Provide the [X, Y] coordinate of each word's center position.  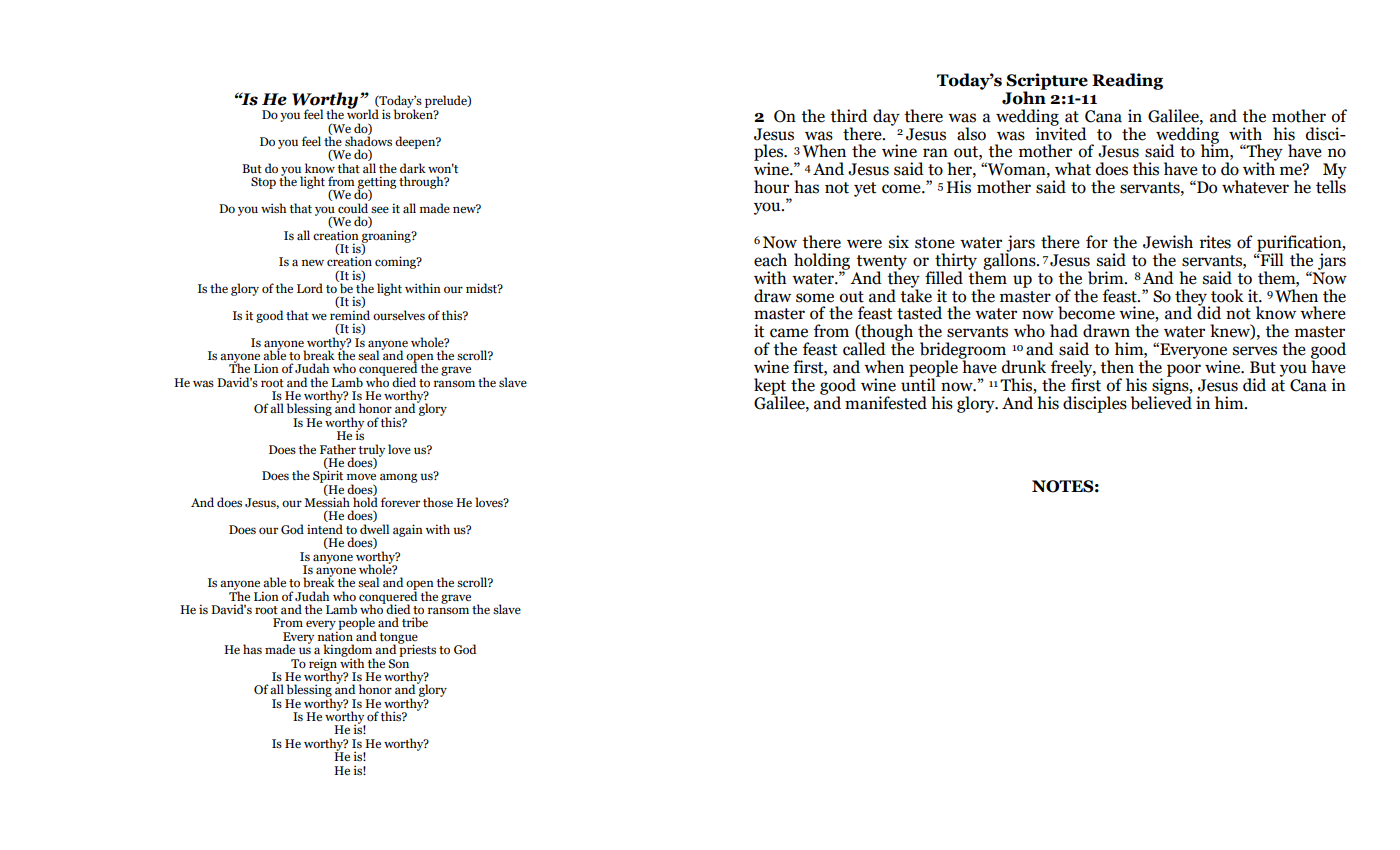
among [399, 478]
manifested [886, 403]
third [849, 116]
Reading [1127, 81]
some [815, 298]
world [363, 113]
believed [1161, 401]
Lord [310, 288]
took [1227, 296]
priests [417, 649]
